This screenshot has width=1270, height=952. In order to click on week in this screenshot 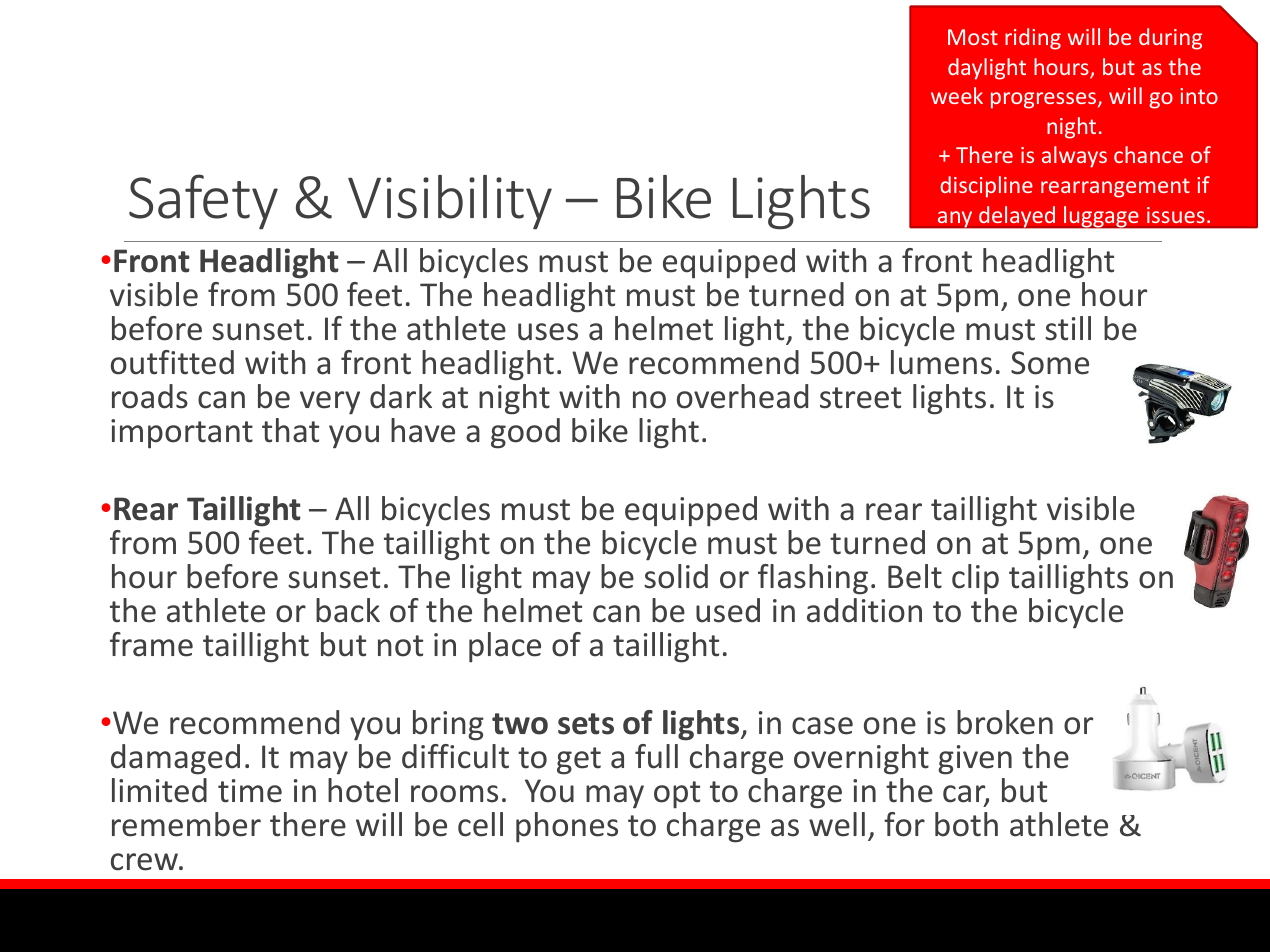, I will do `click(957, 95)`.
